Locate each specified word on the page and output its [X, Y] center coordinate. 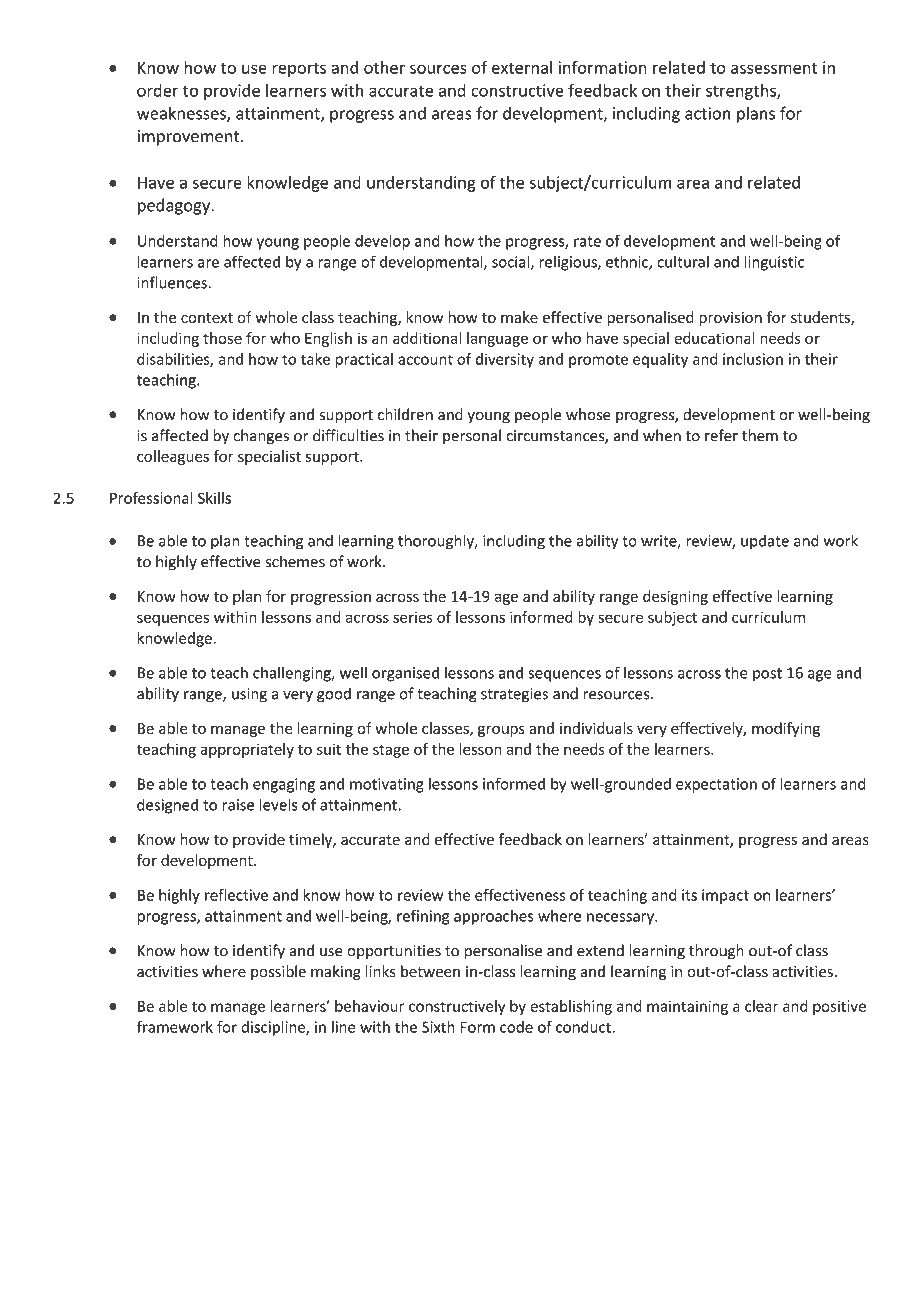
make [519, 317]
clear [761, 1006]
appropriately [247, 750]
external [522, 67]
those [222, 338]
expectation [716, 785]
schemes [295, 561]
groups [501, 731]
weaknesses [182, 114]
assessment [774, 68]
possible [278, 972]
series [413, 617]
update [765, 542]
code [516, 1027]
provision [730, 319]
